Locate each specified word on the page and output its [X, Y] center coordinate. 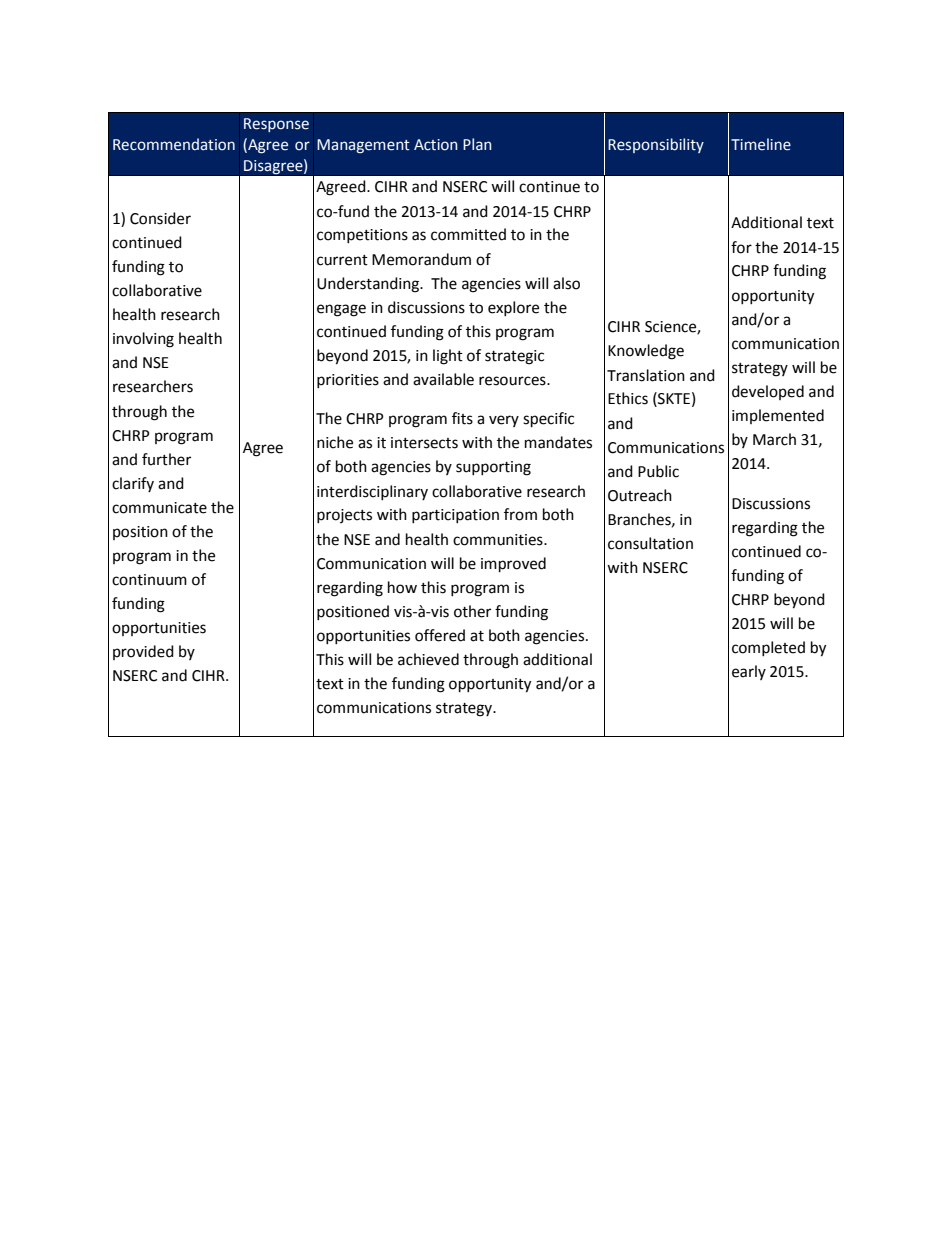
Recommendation [174, 144]
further [166, 459]
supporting [493, 468]
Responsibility [656, 145]
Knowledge [646, 352]
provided [143, 652]
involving [143, 340]
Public [658, 471]
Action [435, 145]
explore [513, 308]
